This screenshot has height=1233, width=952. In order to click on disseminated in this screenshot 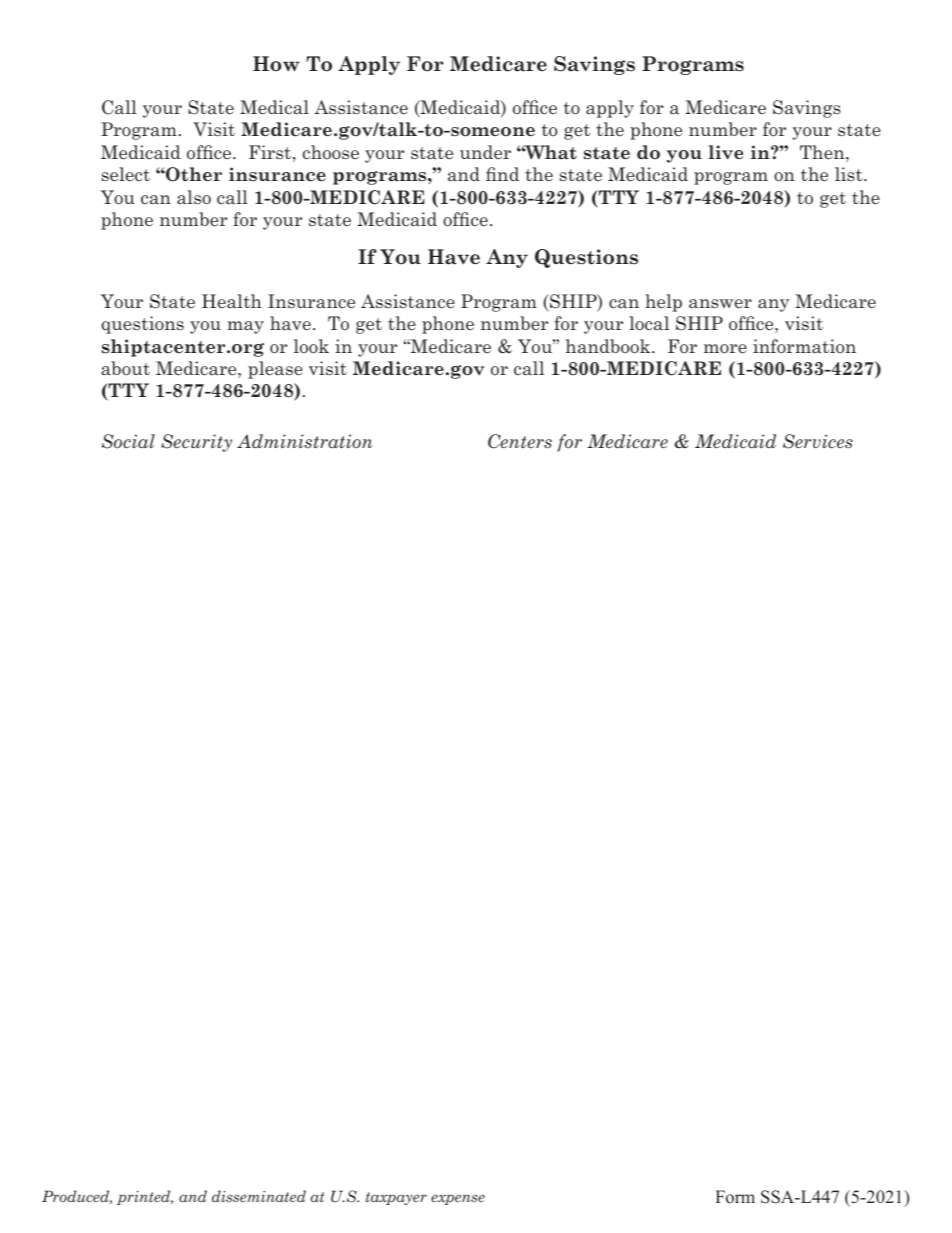, I will do `click(259, 1196)`.
